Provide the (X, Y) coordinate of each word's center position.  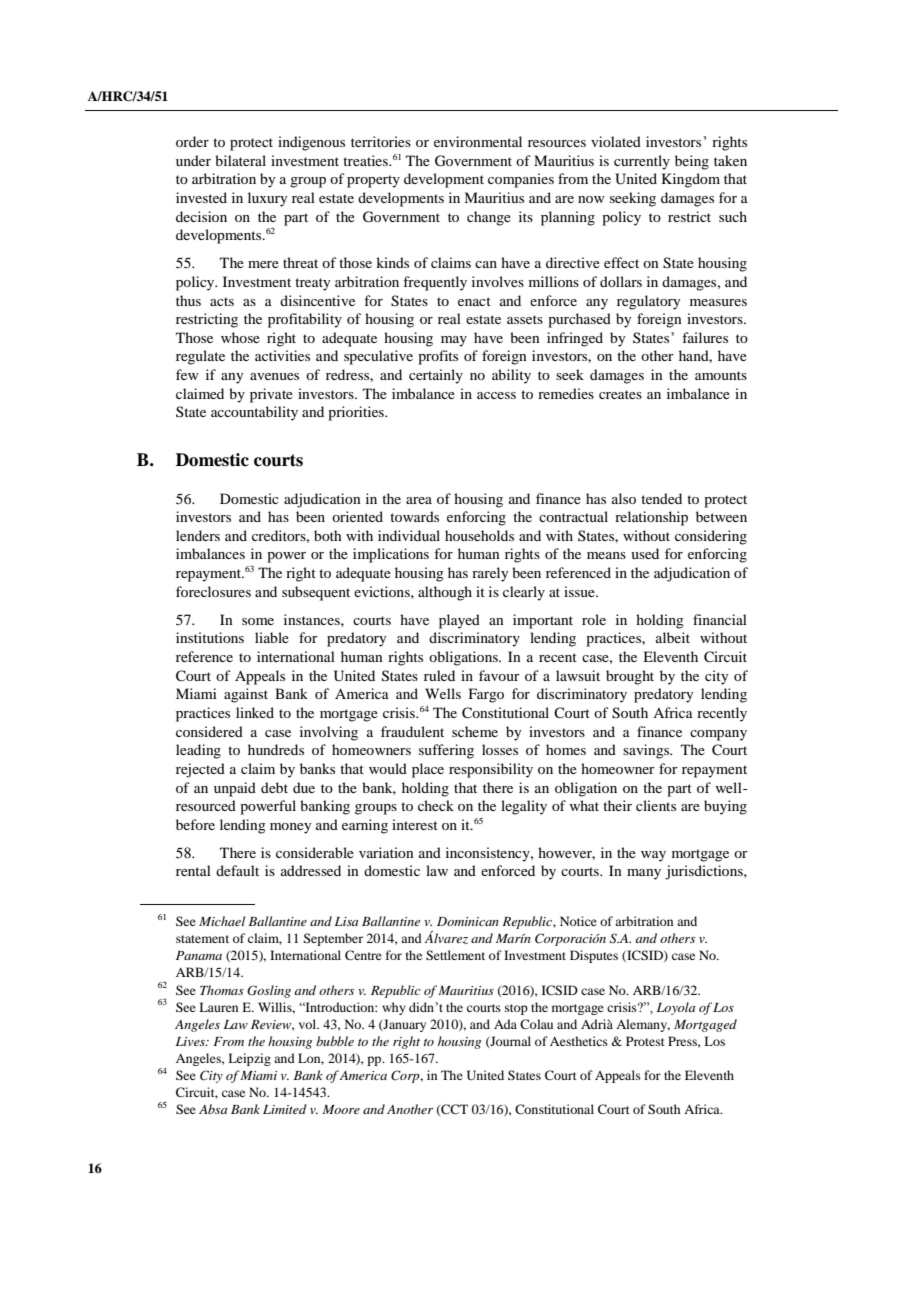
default (237, 870)
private (271, 395)
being (692, 162)
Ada (505, 1024)
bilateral (240, 160)
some (258, 621)
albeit (673, 637)
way (653, 856)
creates (620, 394)
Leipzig (249, 1059)
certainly (436, 376)
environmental (478, 141)
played (459, 621)
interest (415, 824)
